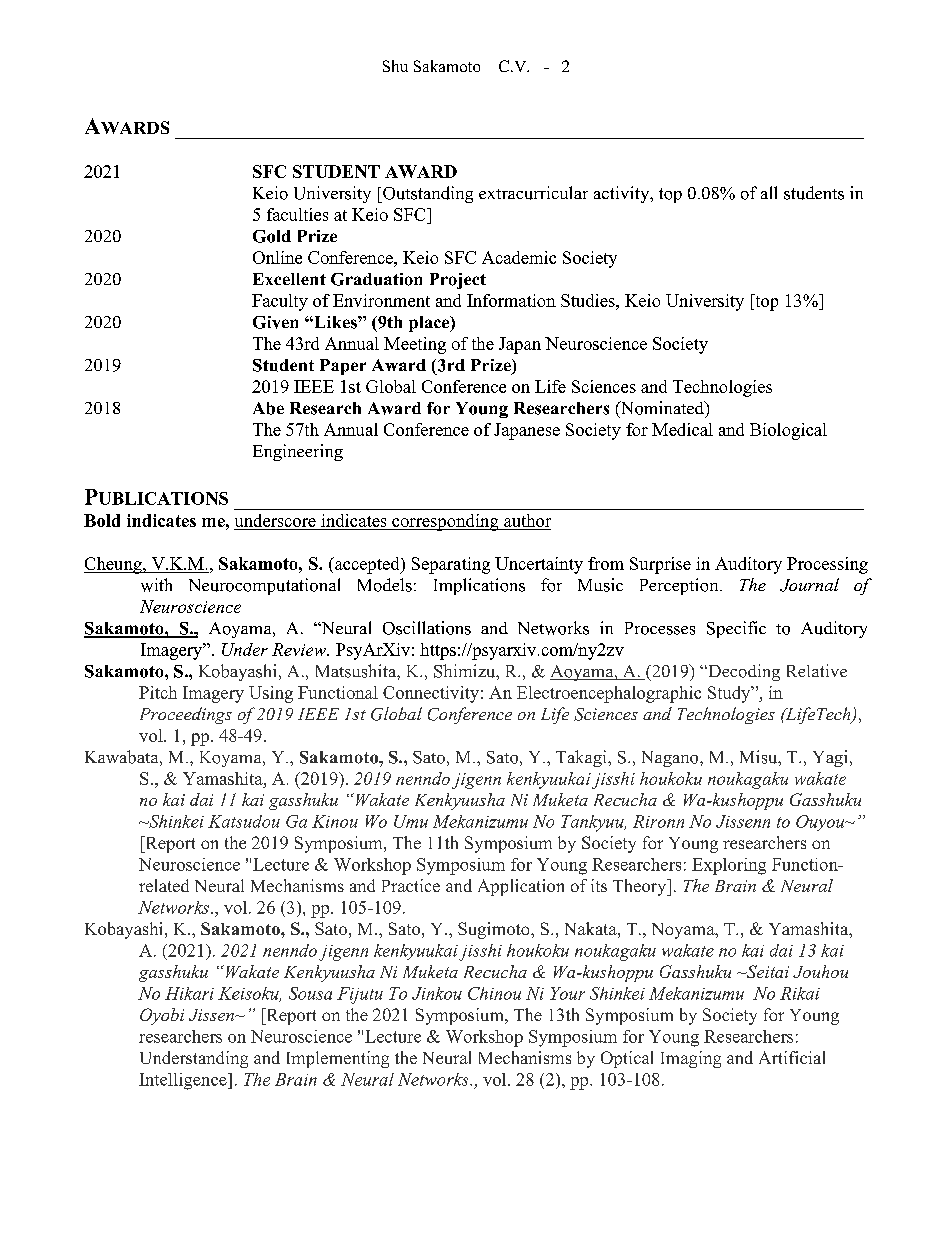 Image resolution: width=952 pixels, height=1233 pixels. I want to click on Nagano, so click(671, 759).
